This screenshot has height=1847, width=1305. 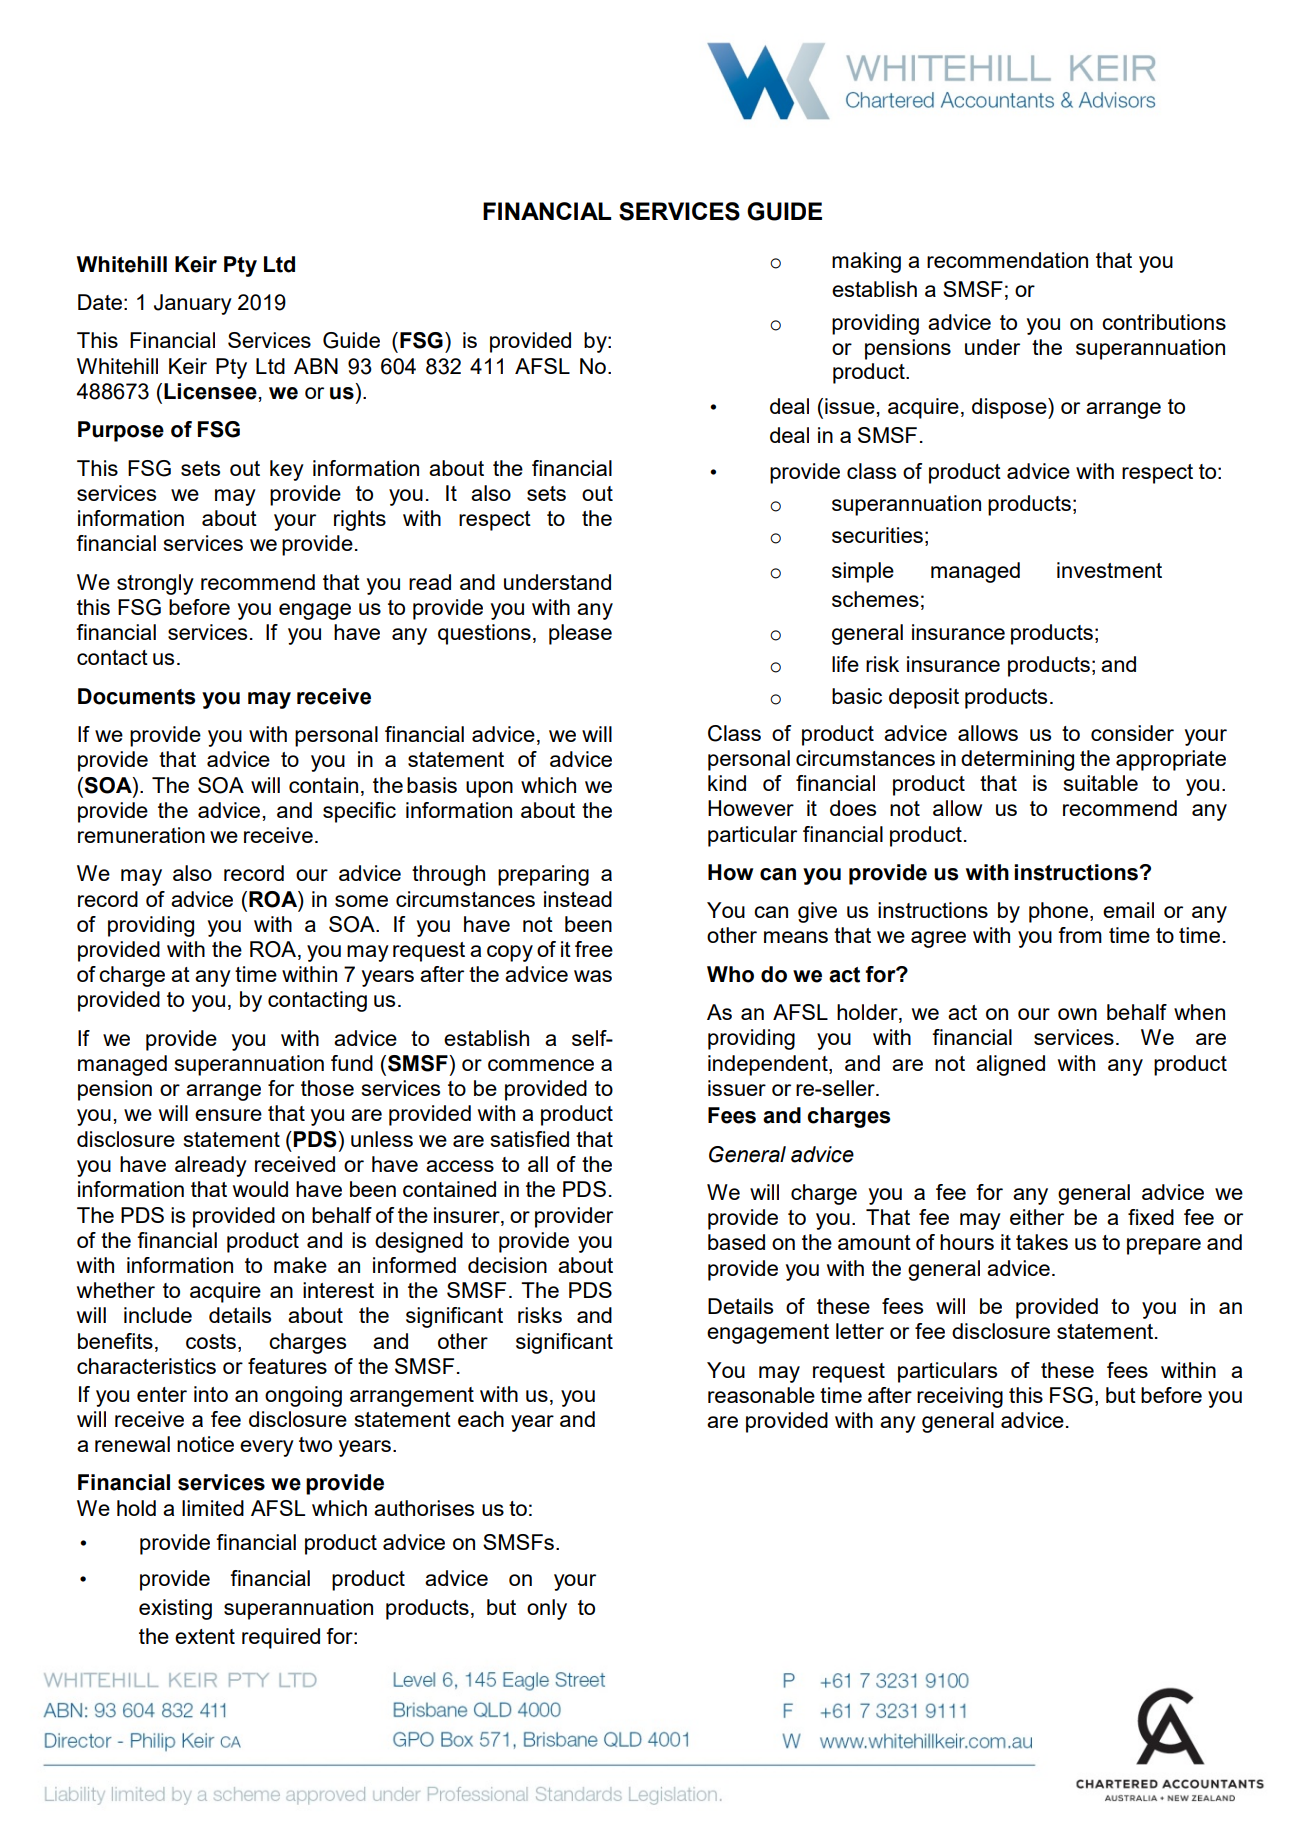 I want to click on make, so click(x=300, y=1265).
